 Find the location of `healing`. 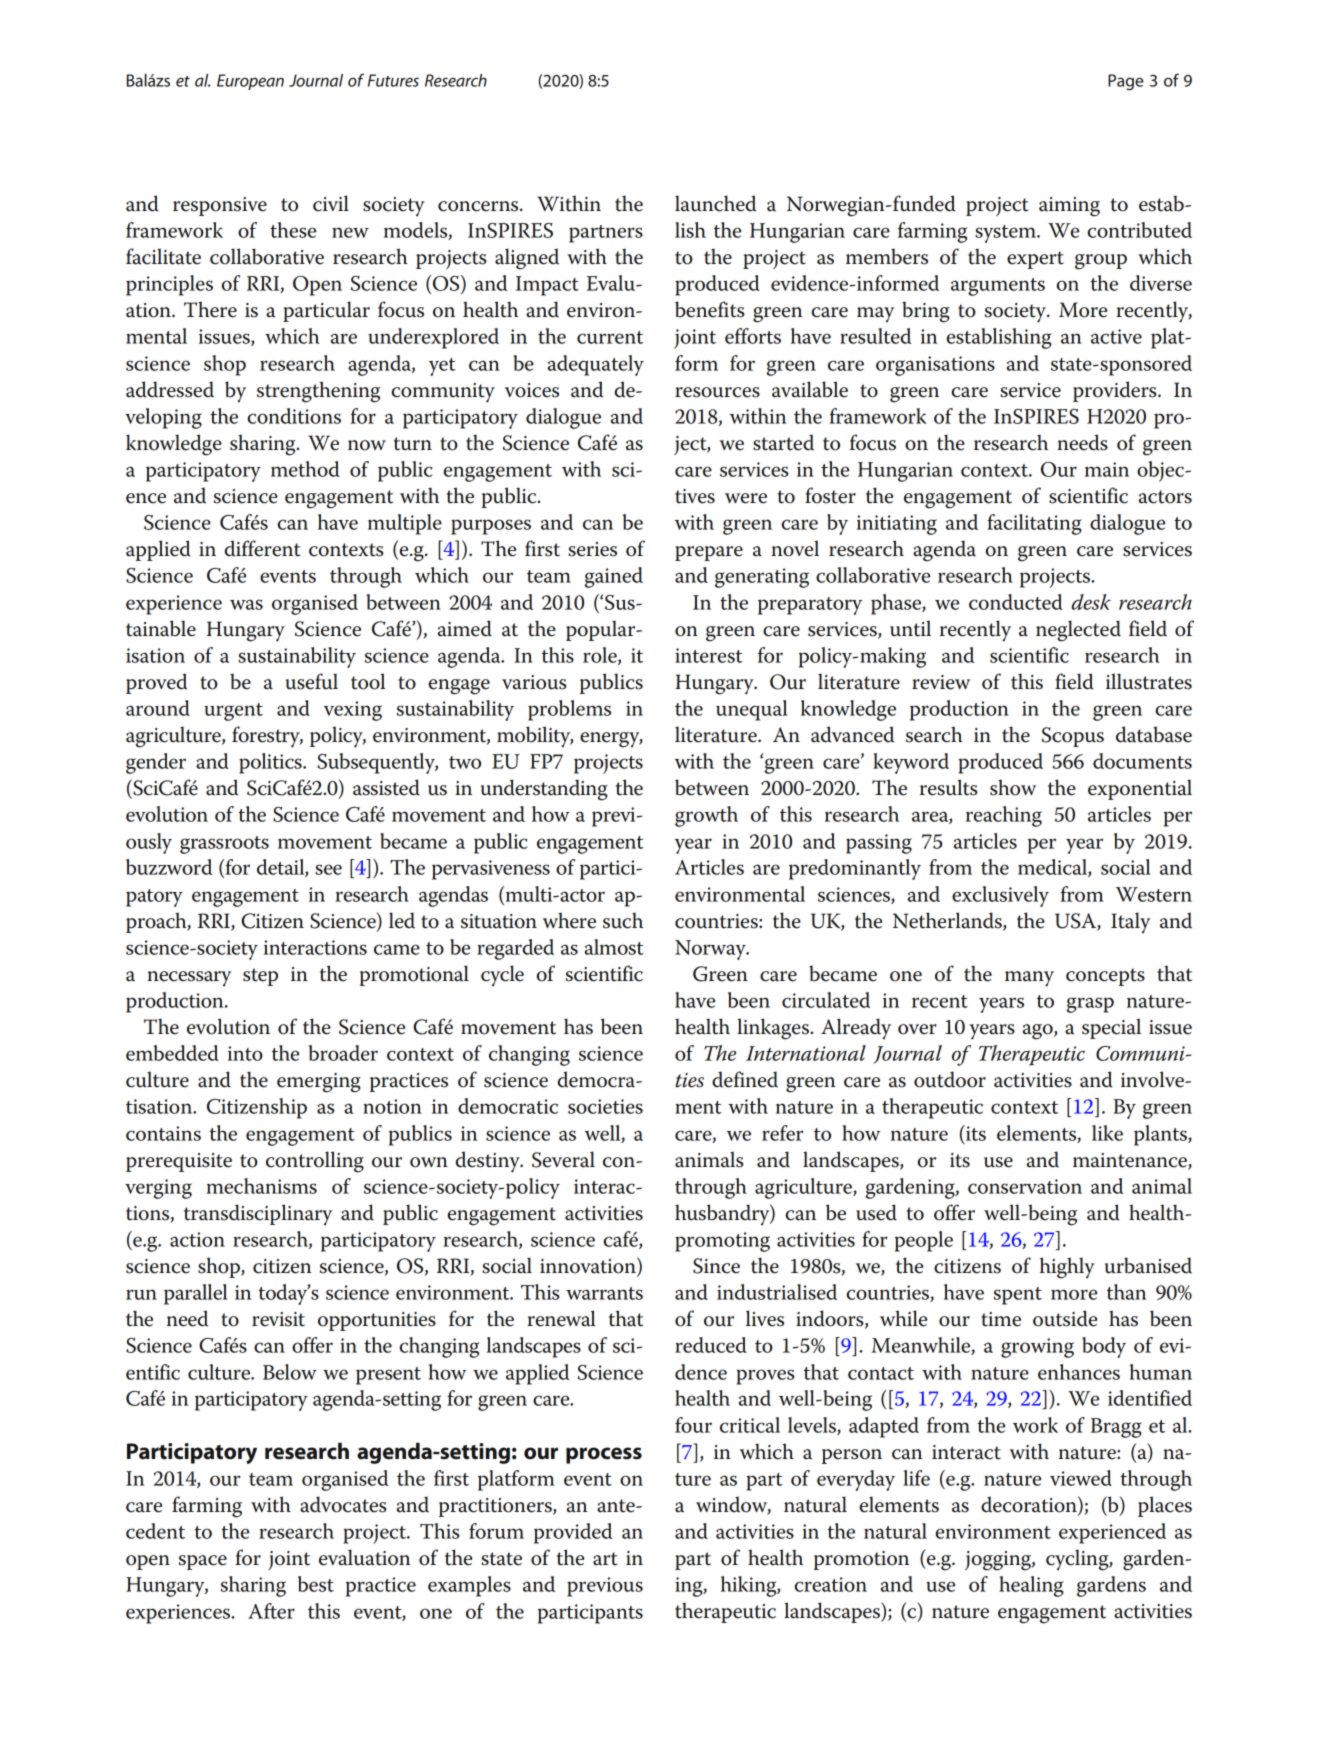

healing is located at coordinates (1031, 1586).
